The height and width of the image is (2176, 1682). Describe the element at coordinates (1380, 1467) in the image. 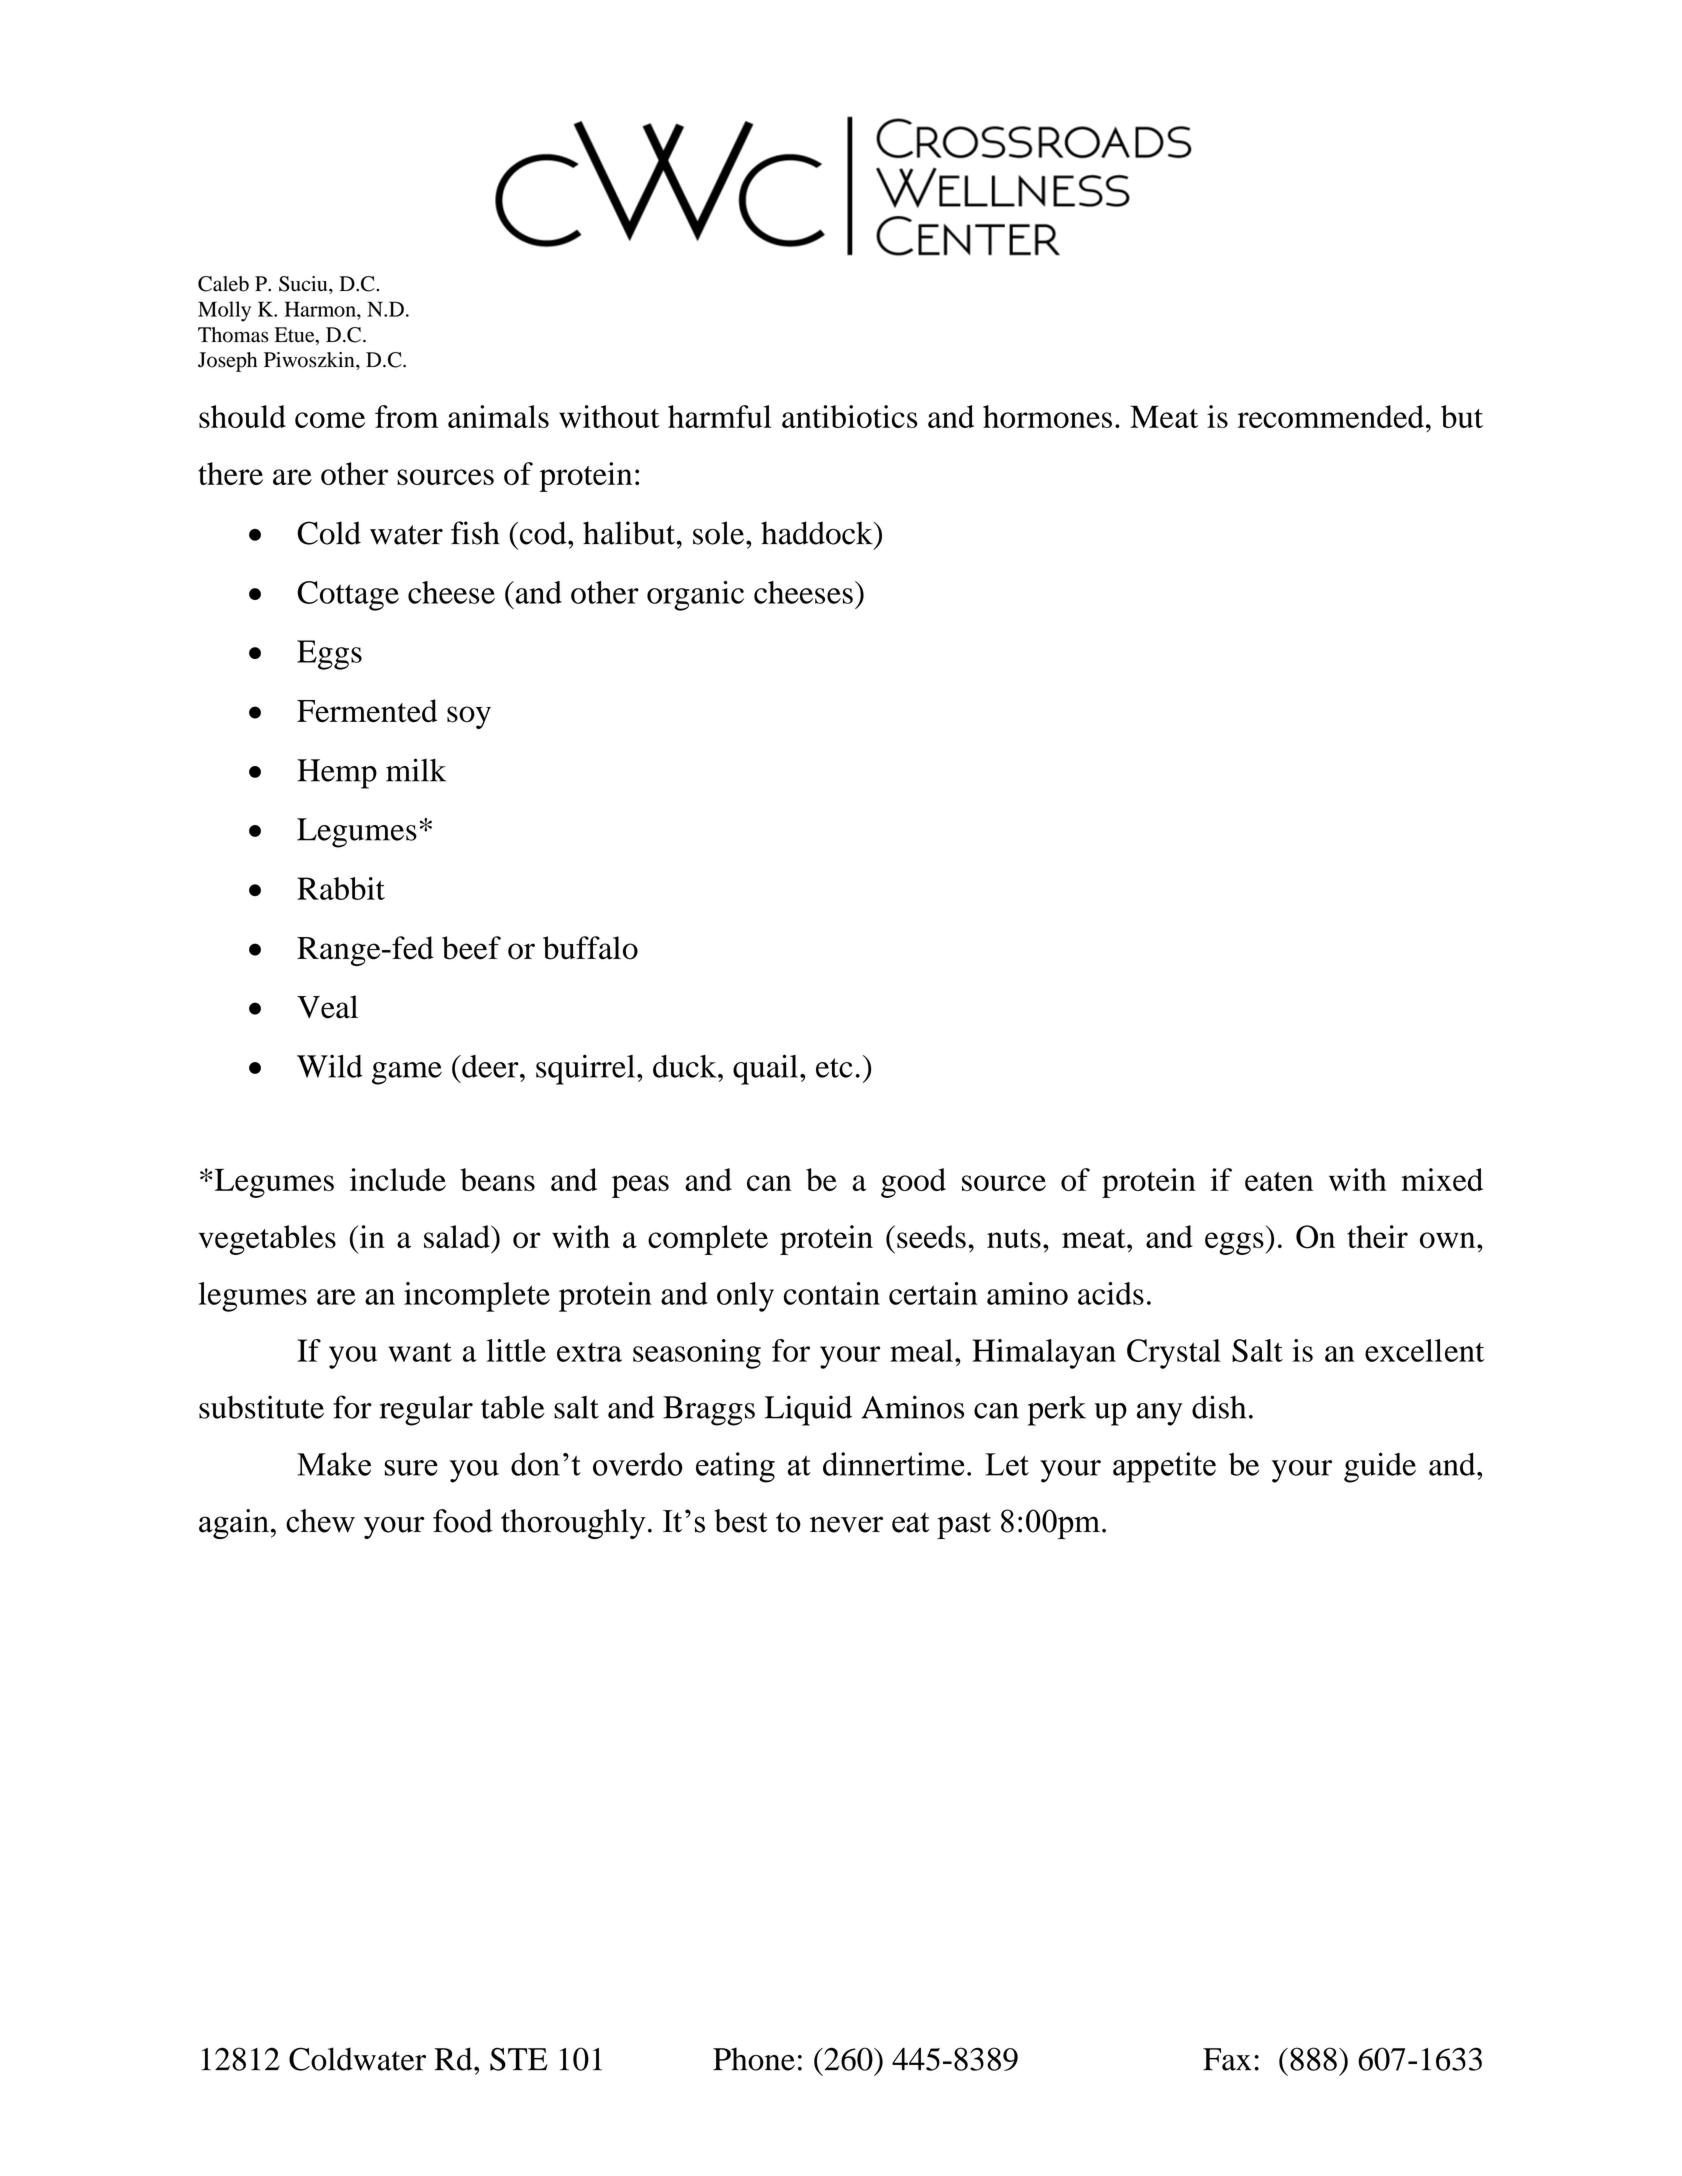

I see `guide` at that location.
